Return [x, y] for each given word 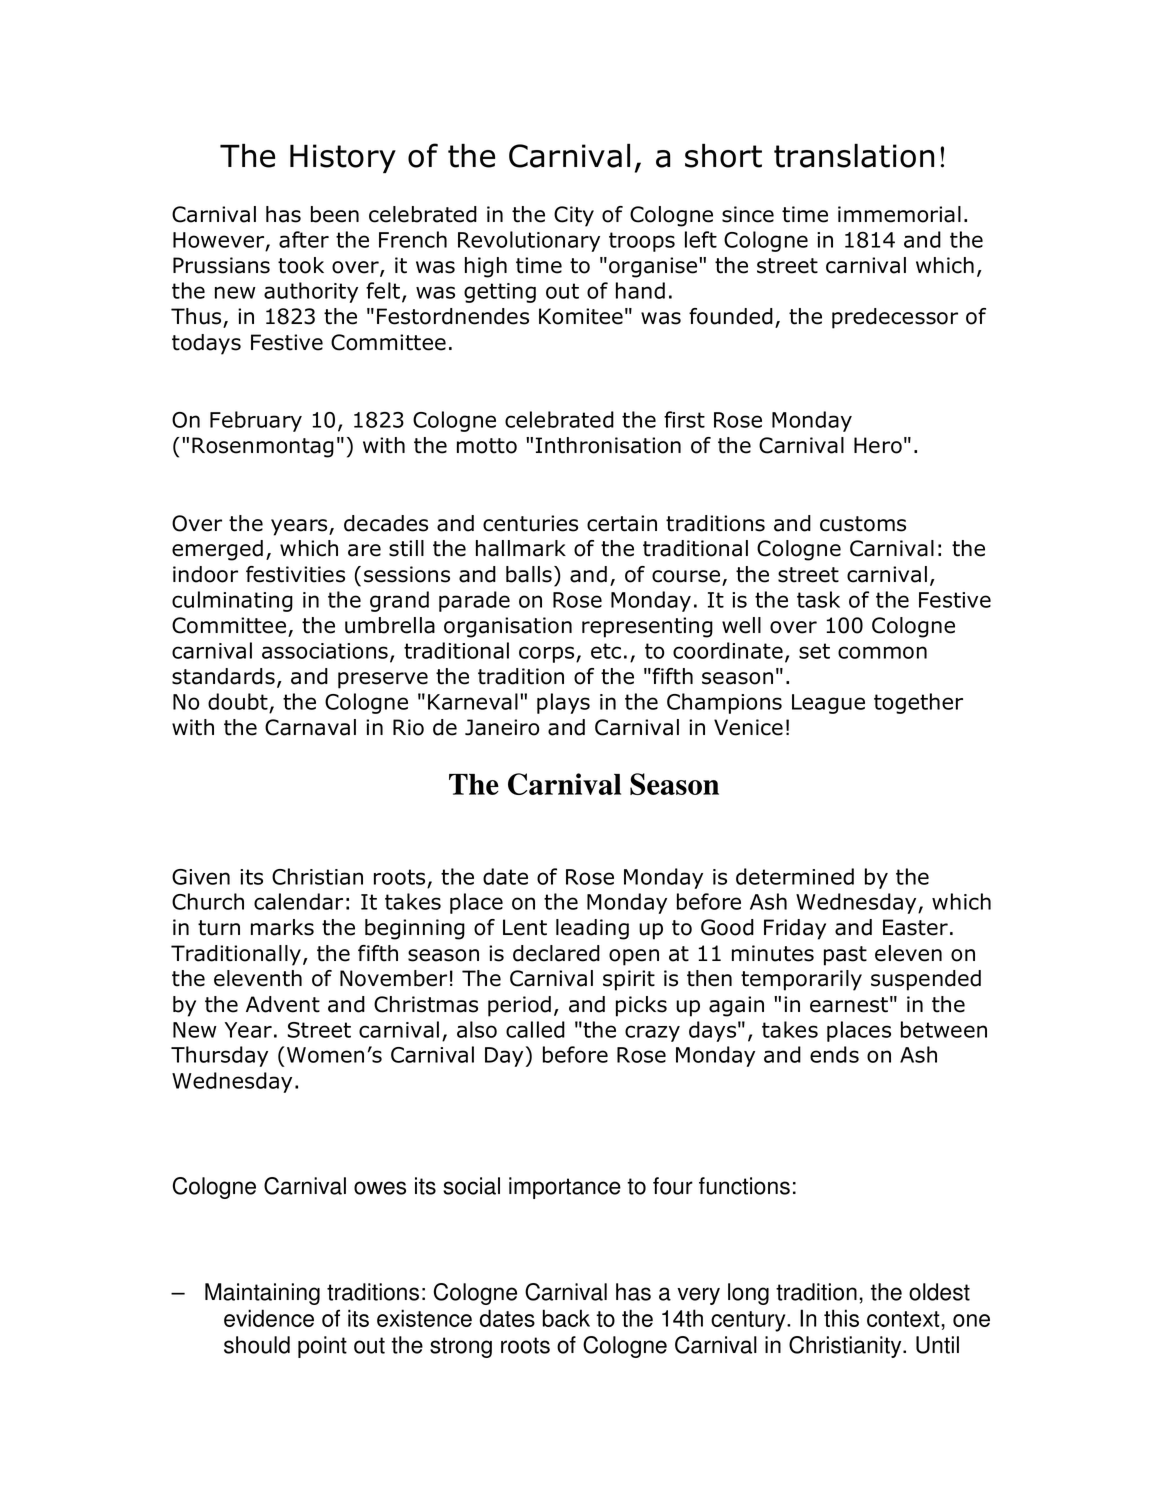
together [918, 703]
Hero [878, 445]
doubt [238, 701]
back [566, 1318]
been [335, 214]
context [904, 1319]
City [574, 216]
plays [563, 703]
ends [834, 1054]
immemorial [899, 214]
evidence [269, 1318]
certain [622, 523]
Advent [283, 1004]
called [535, 1029]
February [256, 421]
